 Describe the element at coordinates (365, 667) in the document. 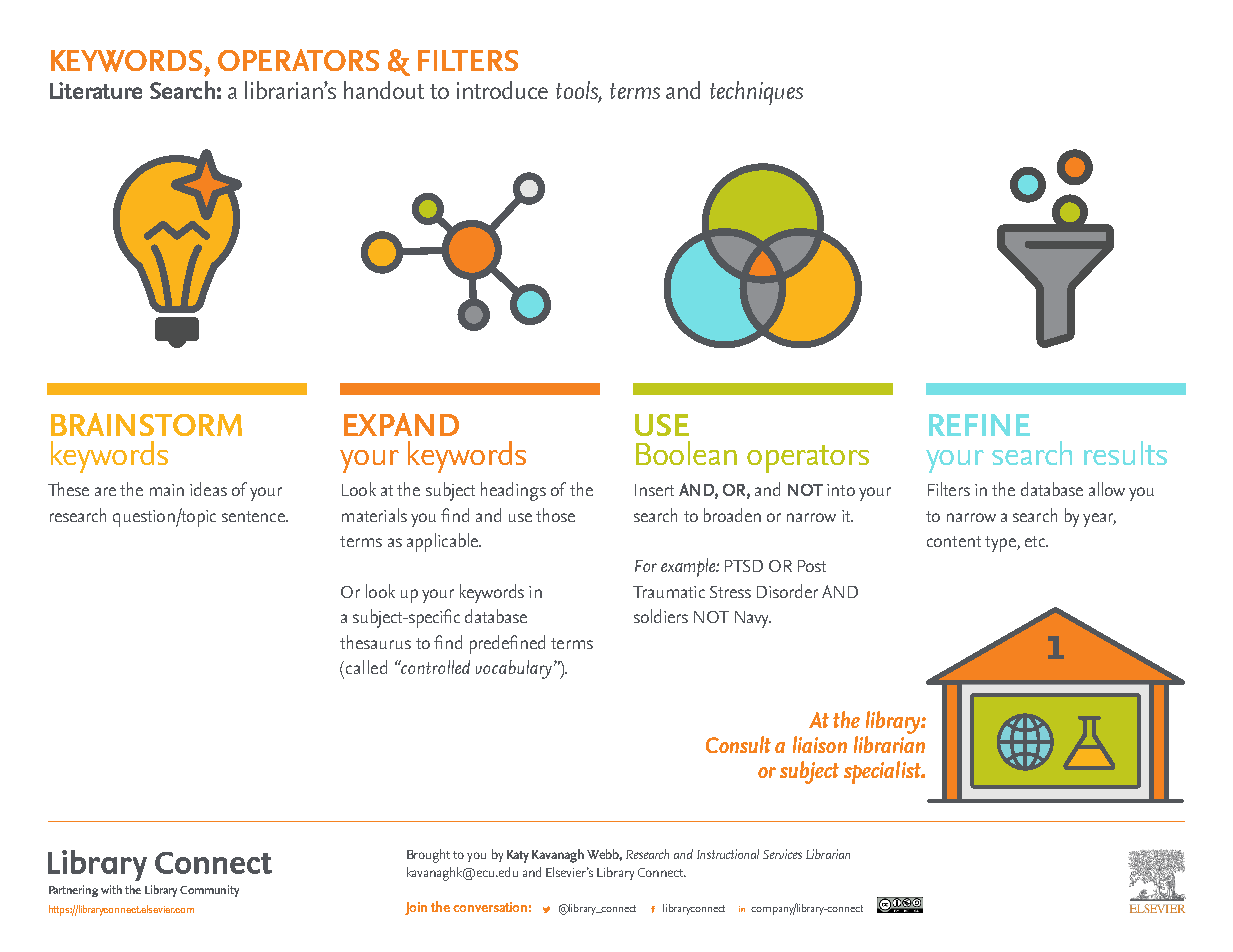

I see `called` at that location.
